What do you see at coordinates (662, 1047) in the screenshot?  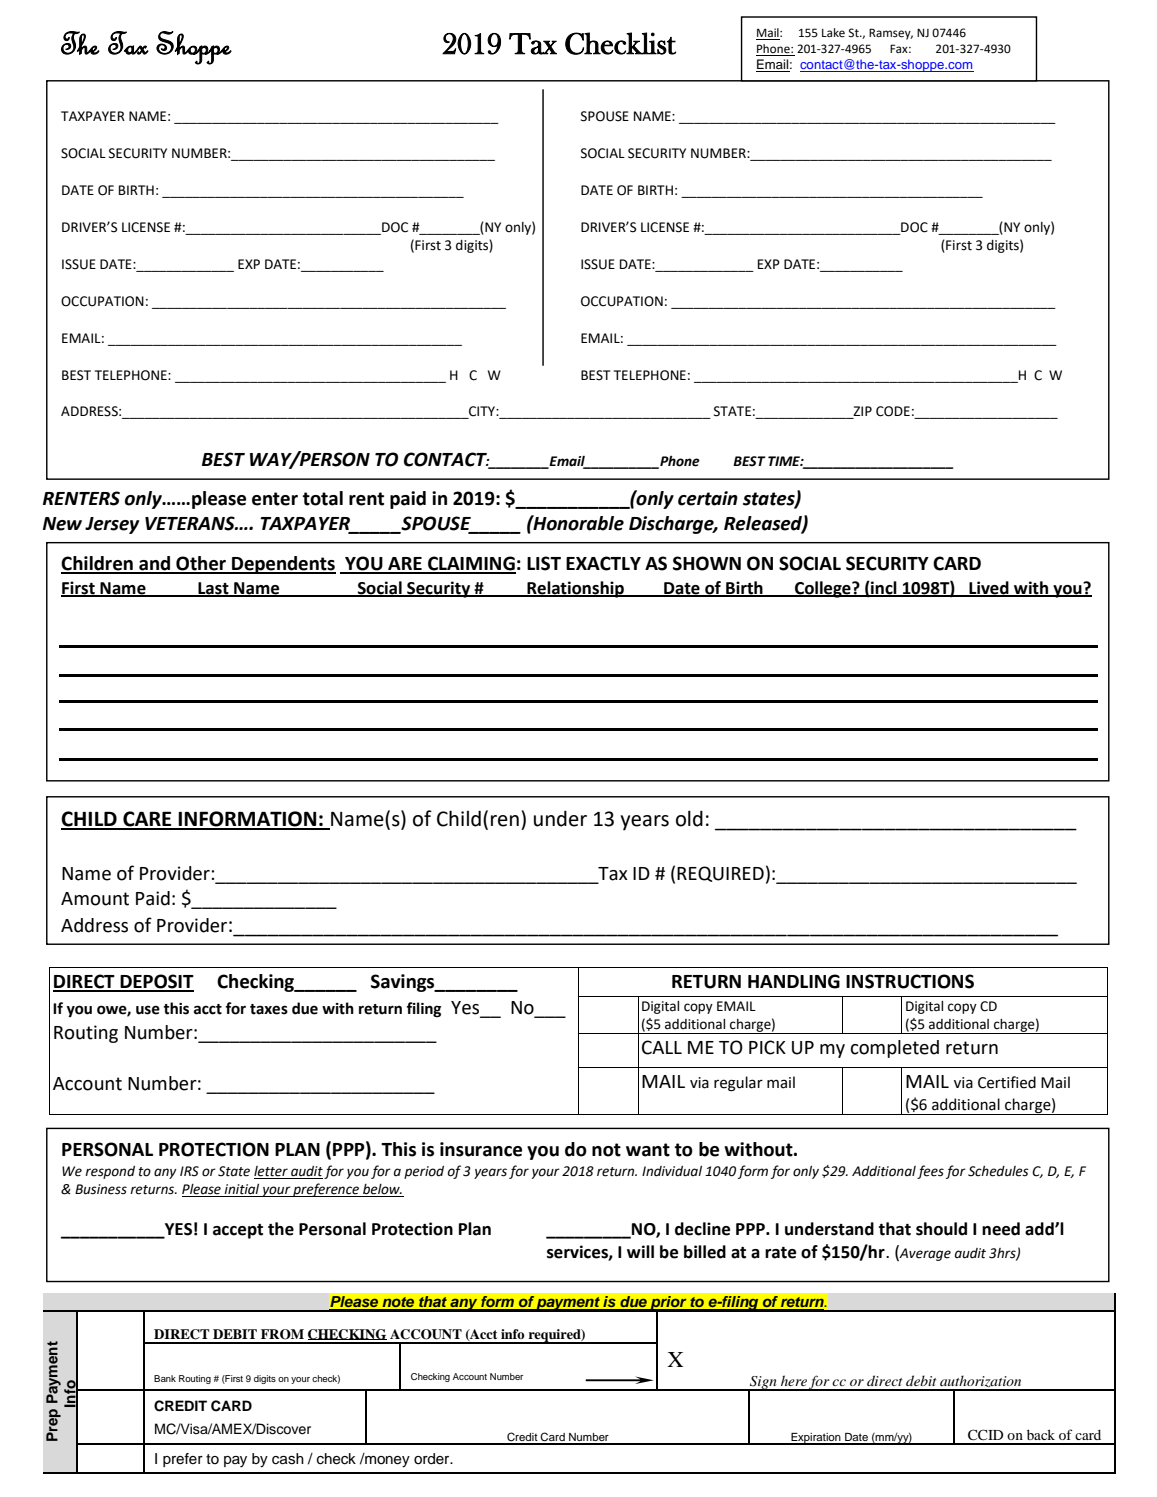 I see `CALL` at bounding box center [662, 1047].
